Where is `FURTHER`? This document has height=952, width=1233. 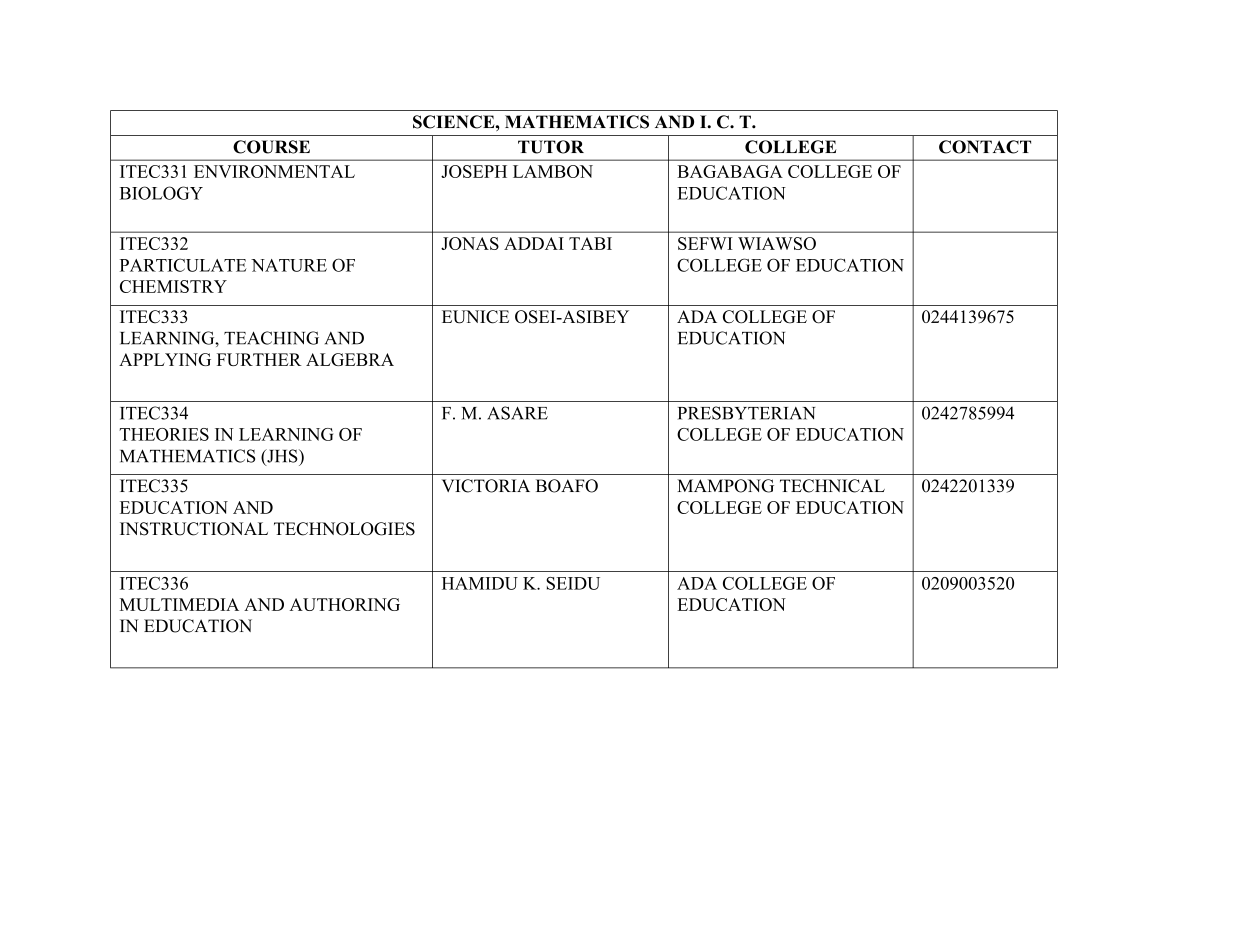
FURTHER is located at coordinates (259, 359).
